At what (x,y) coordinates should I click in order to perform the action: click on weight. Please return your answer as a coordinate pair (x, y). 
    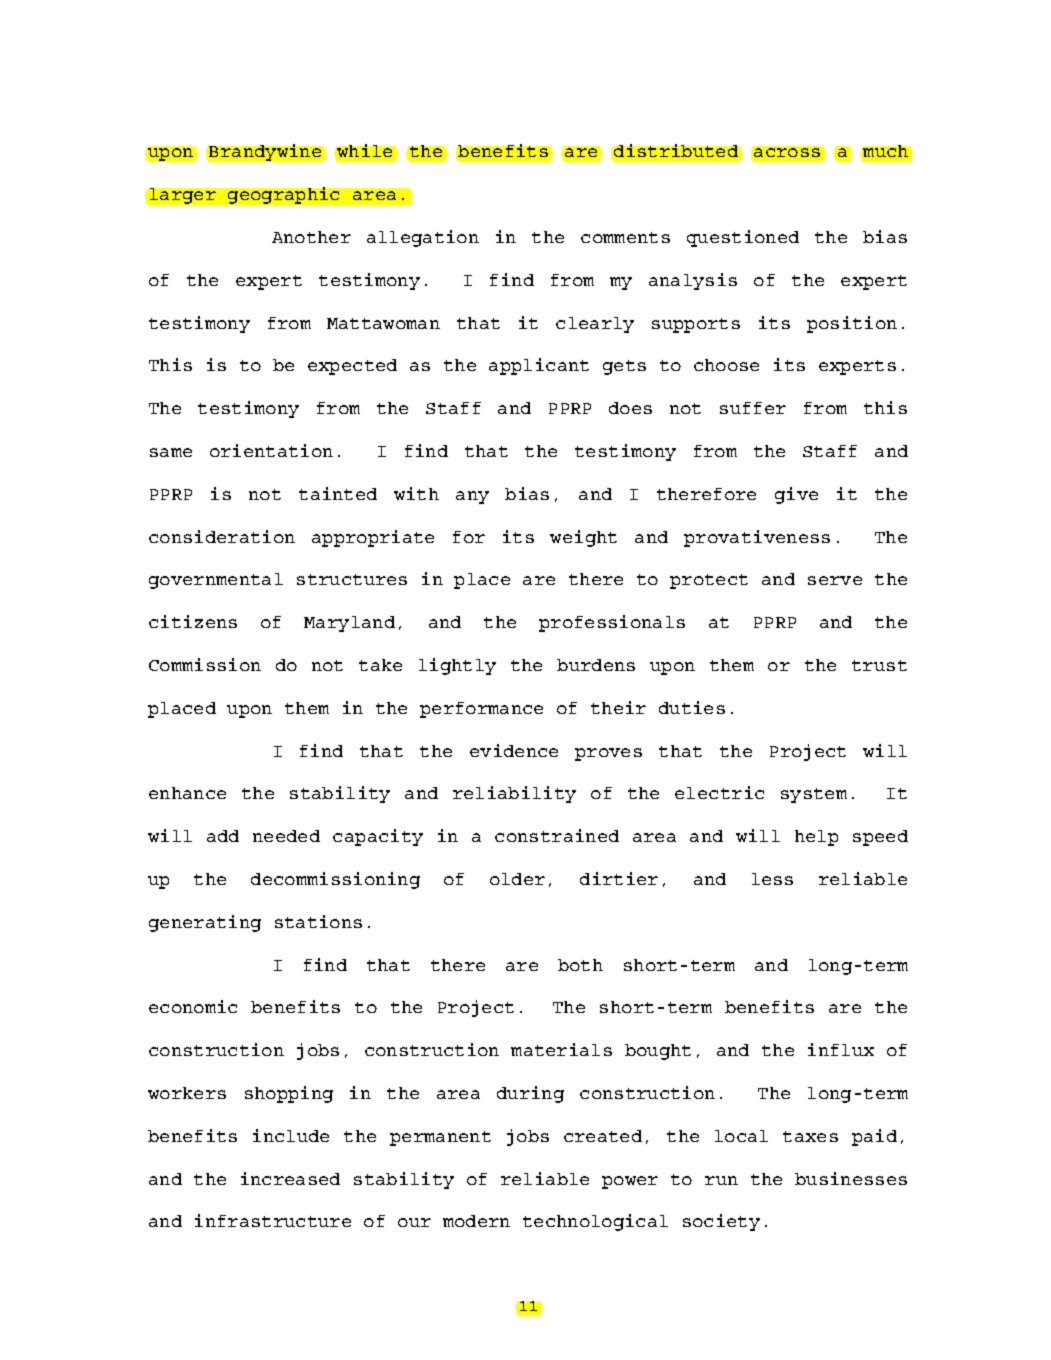
    Looking at the image, I should click on (583, 538).
